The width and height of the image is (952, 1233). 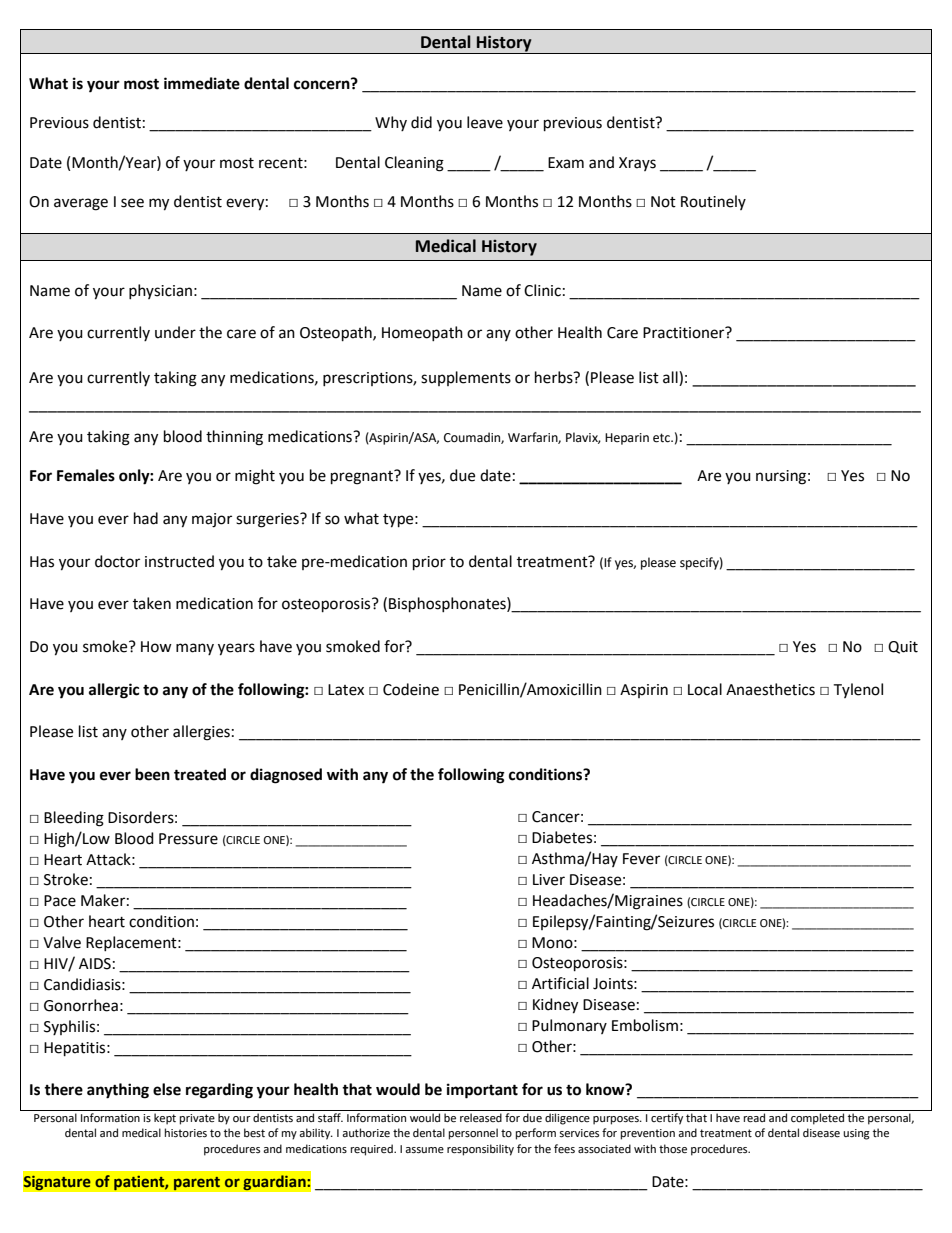 What do you see at coordinates (549, 880) in the image?
I see `Liver` at bounding box center [549, 880].
